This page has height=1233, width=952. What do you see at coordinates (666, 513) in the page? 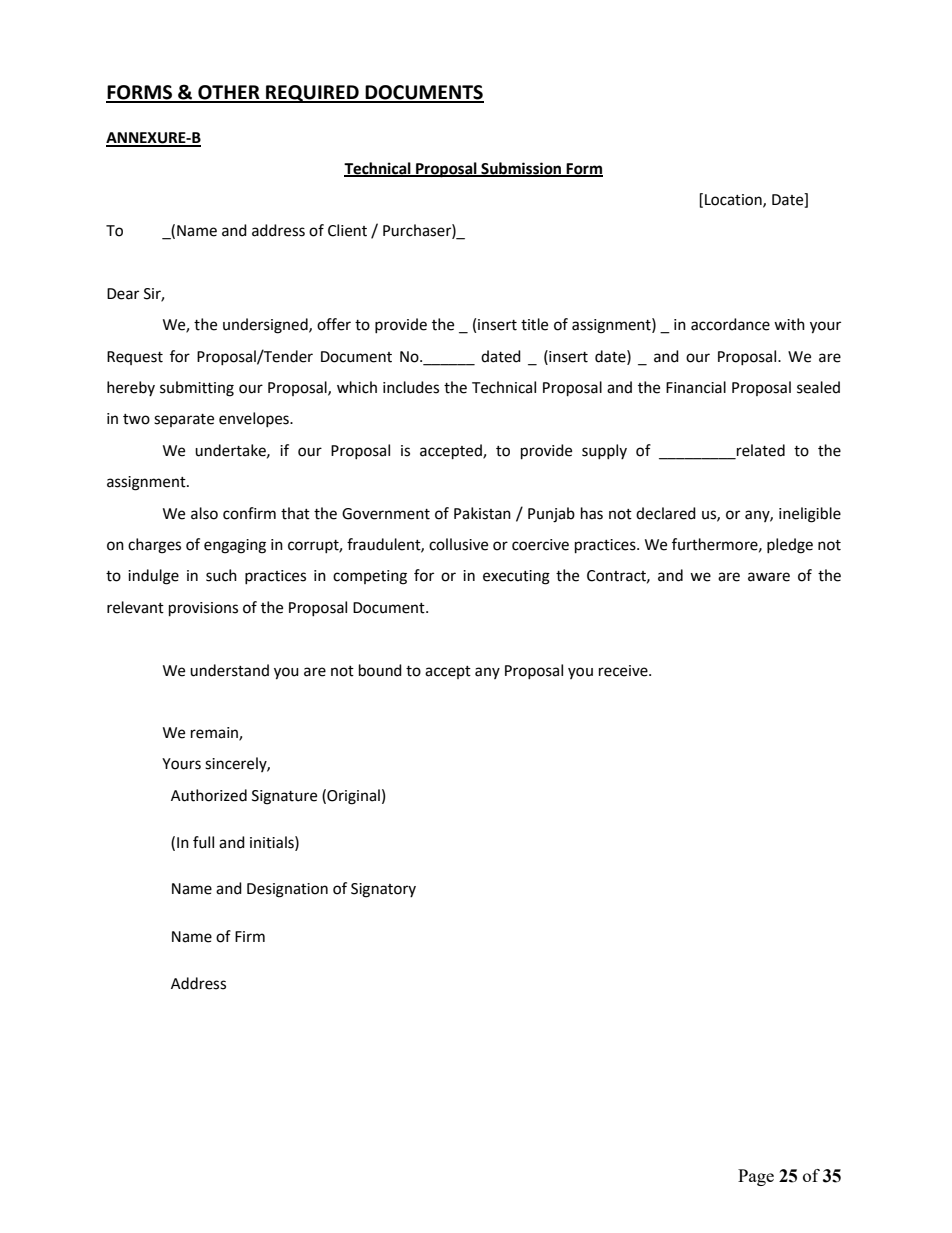
I see `declared` at bounding box center [666, 513].
